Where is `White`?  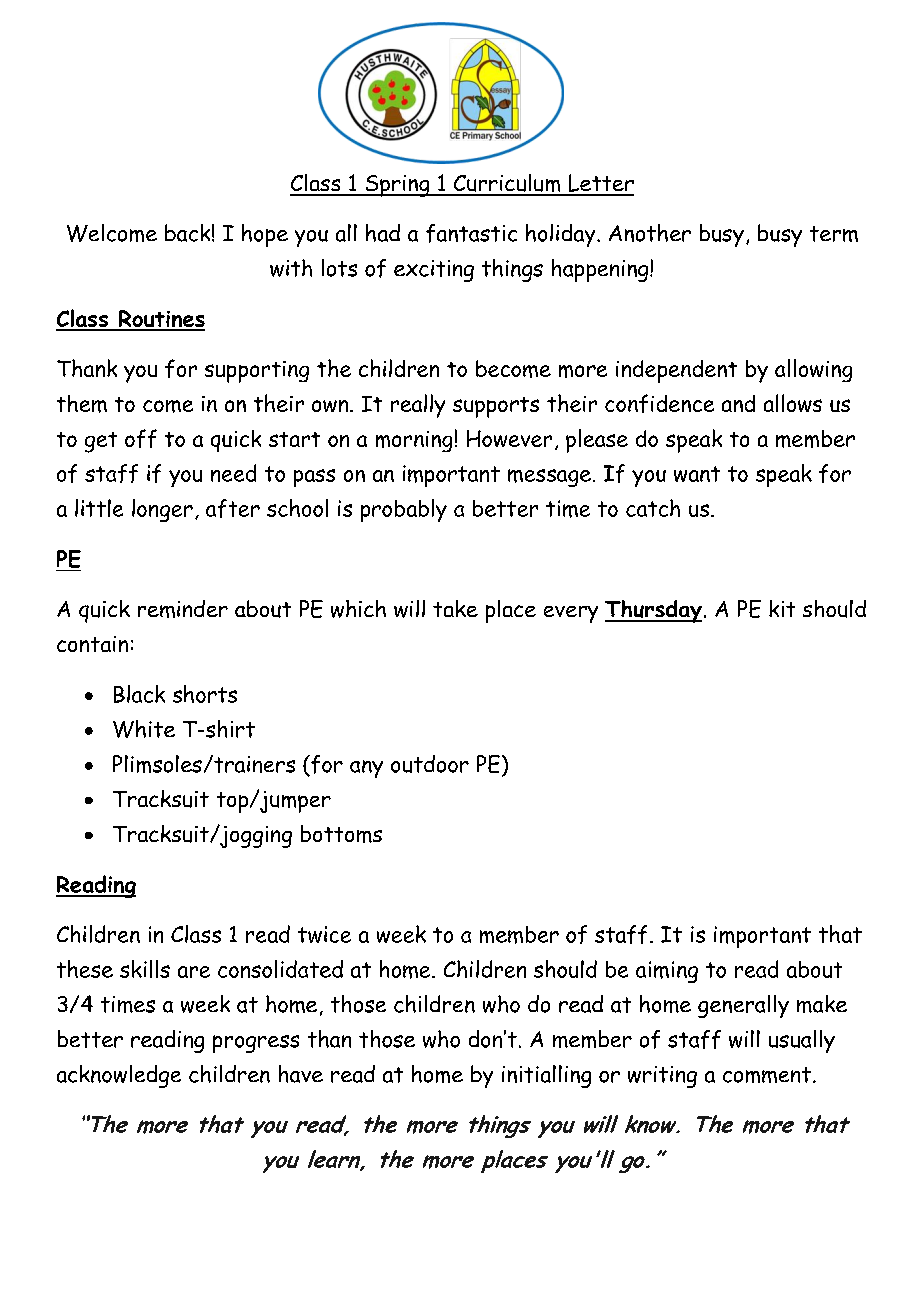 White is located at coordinates (144, 729).
